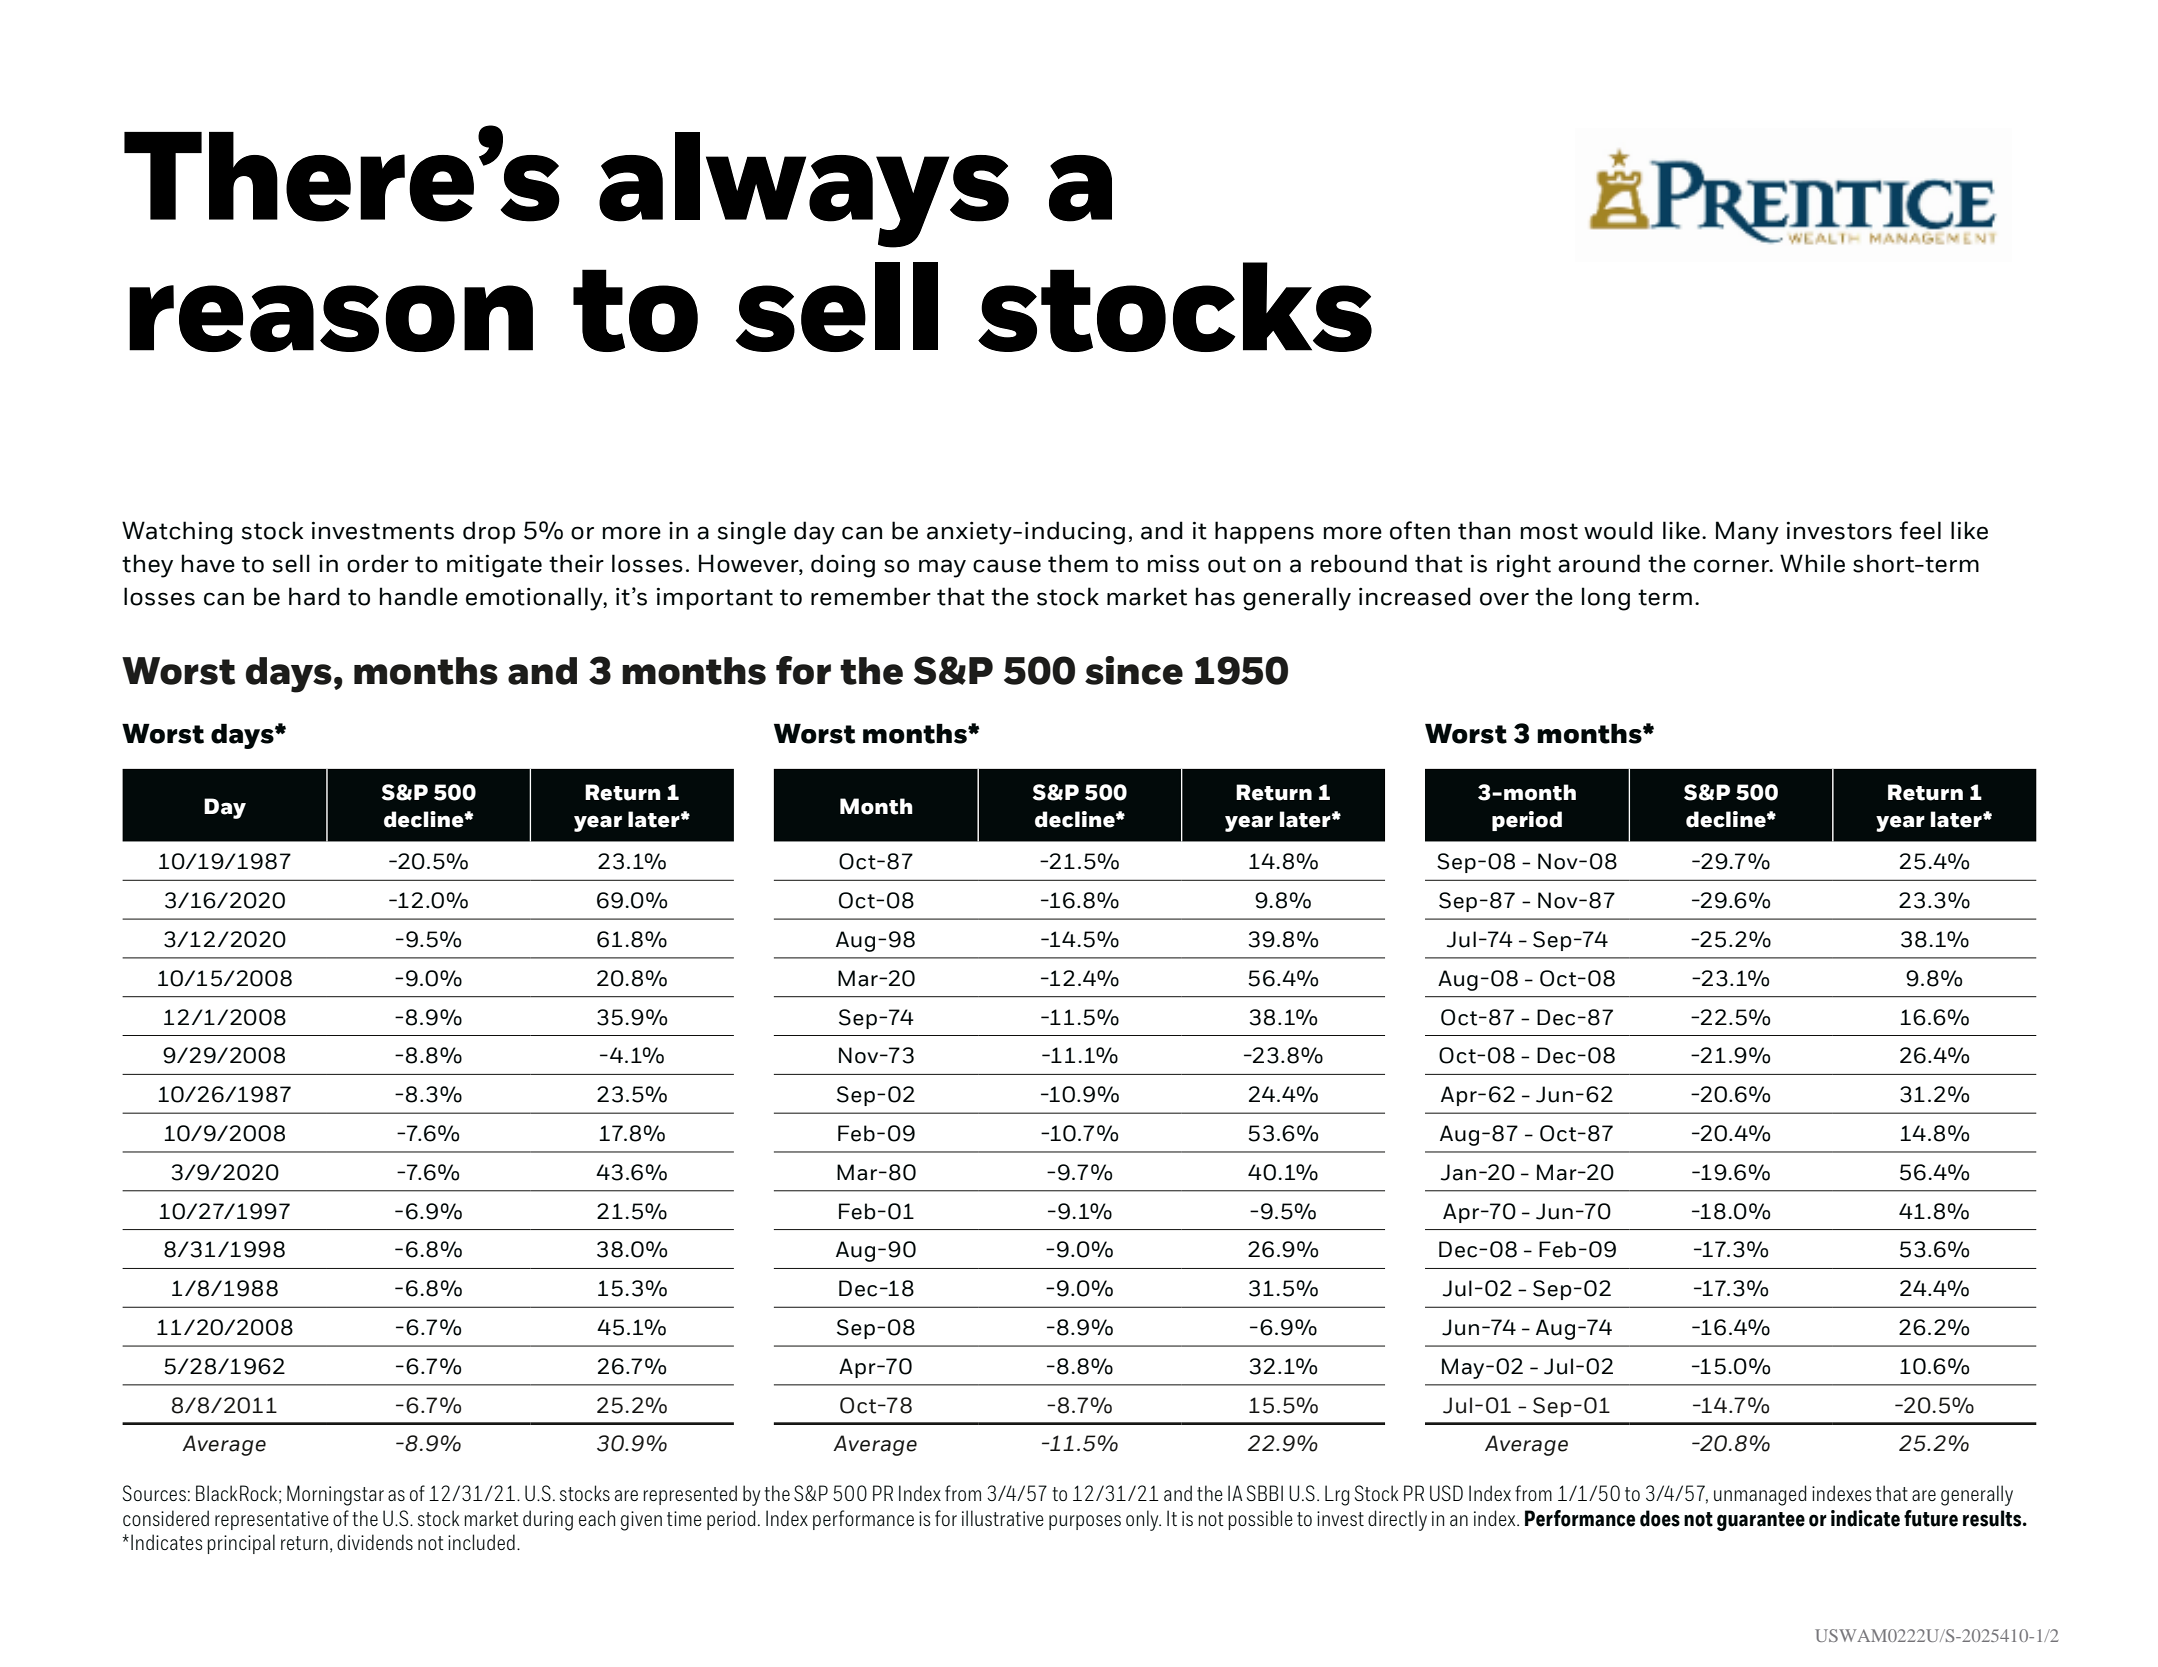 The width and height of the document is (2158, 1667). What do you see at coordinates (375, 1542) in the document?
I see `dividends` at bounding box center [375, 1542].
